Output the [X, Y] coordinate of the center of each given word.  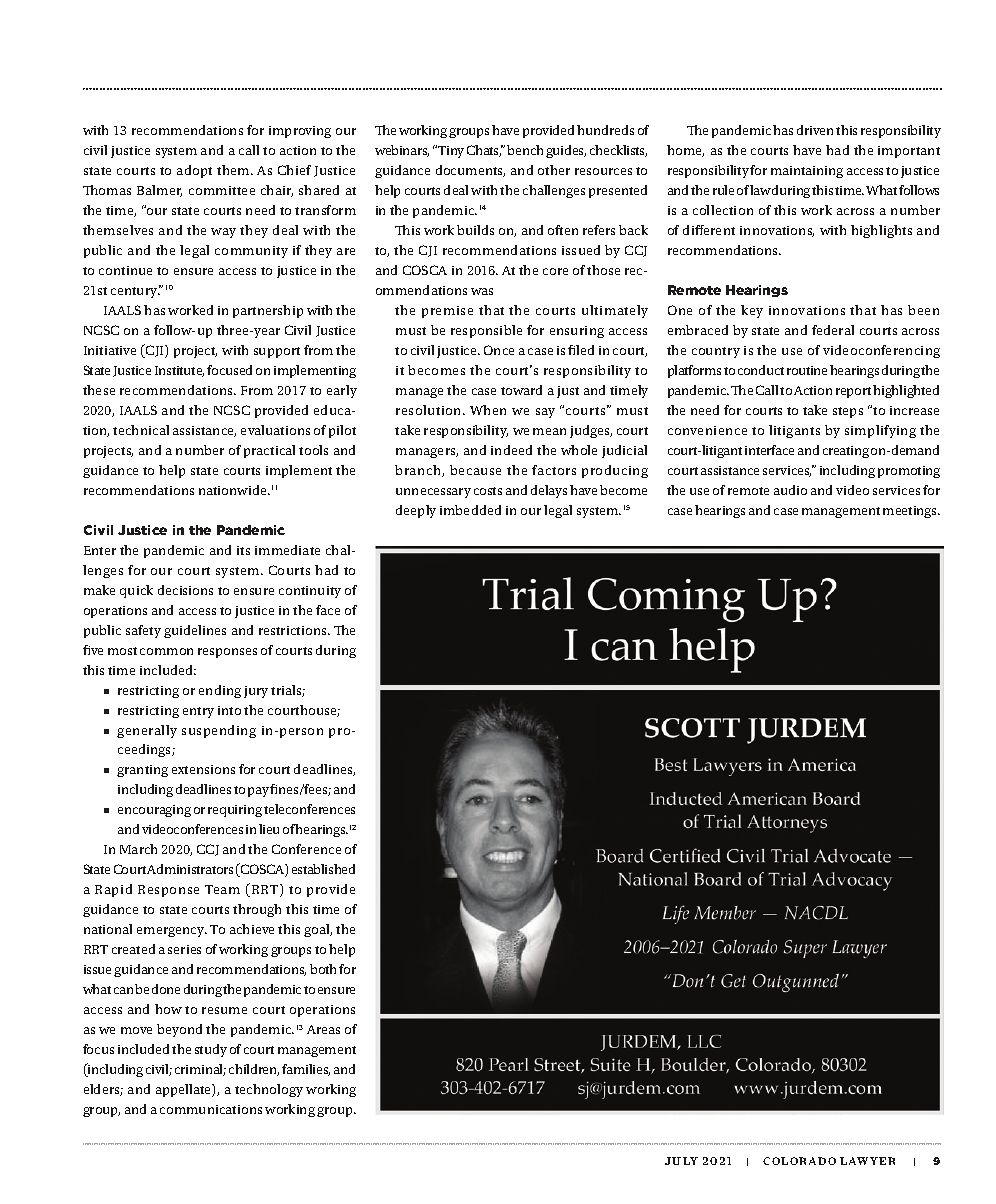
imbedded [470, 510]
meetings [911, 512]
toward [521, 390]
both [323, 969]
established [323, 869]
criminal [200, 1070]
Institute [179, 371]
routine [807, 370]
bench [525, 150]
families [306, 1070]
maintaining [807, 172]
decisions [185, 590]
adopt [194, 171]
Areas [323, 1029]
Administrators [190, 869]
